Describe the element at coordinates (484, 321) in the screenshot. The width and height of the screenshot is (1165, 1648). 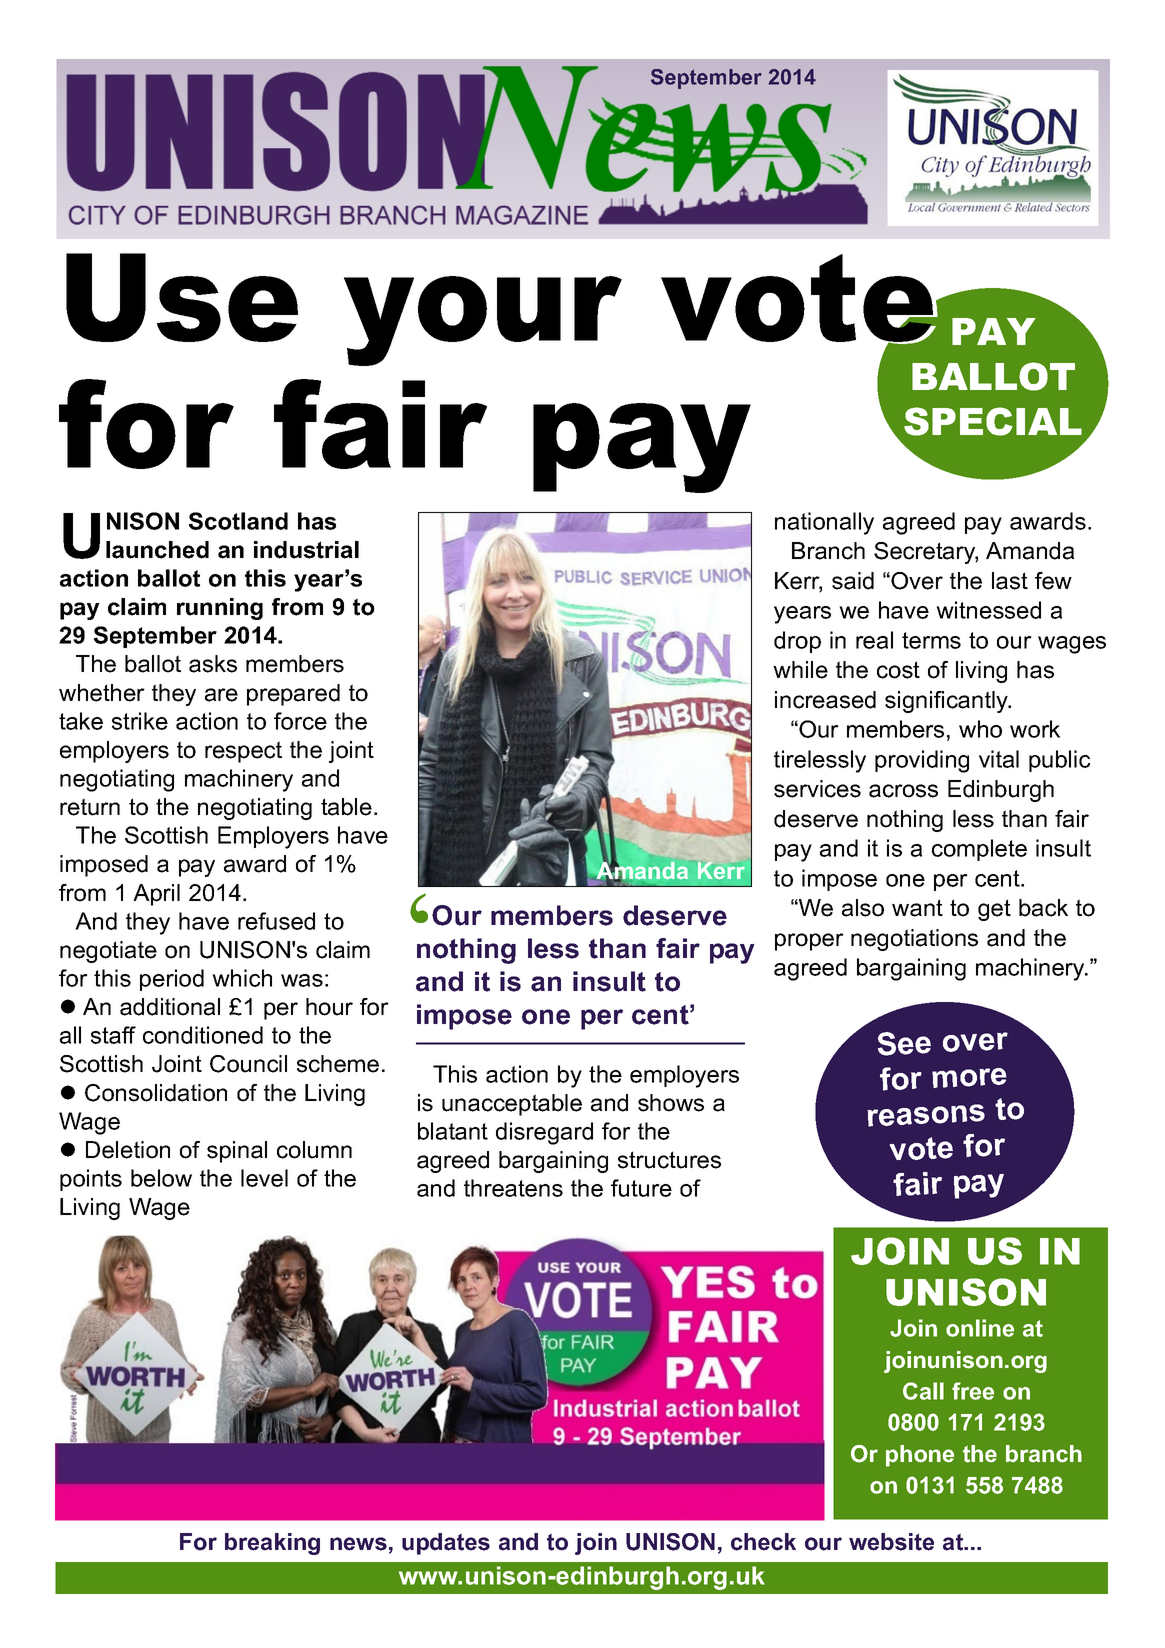
I see `your` at that location.
